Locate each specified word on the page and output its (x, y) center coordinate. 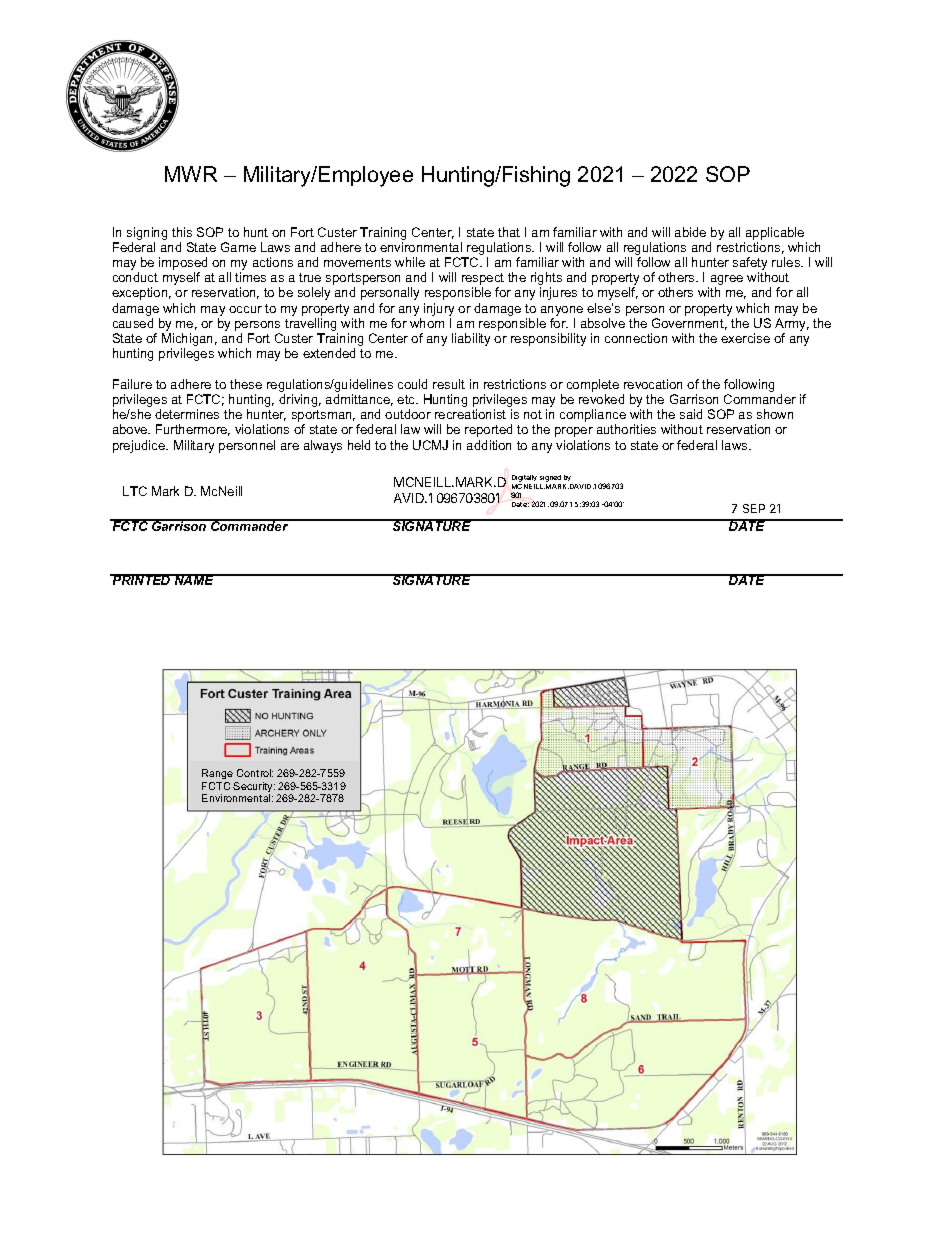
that (509, 232)
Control (255, 773)
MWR (191, 174)
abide (690, 232)
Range (217, 774)
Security (254, 788)
